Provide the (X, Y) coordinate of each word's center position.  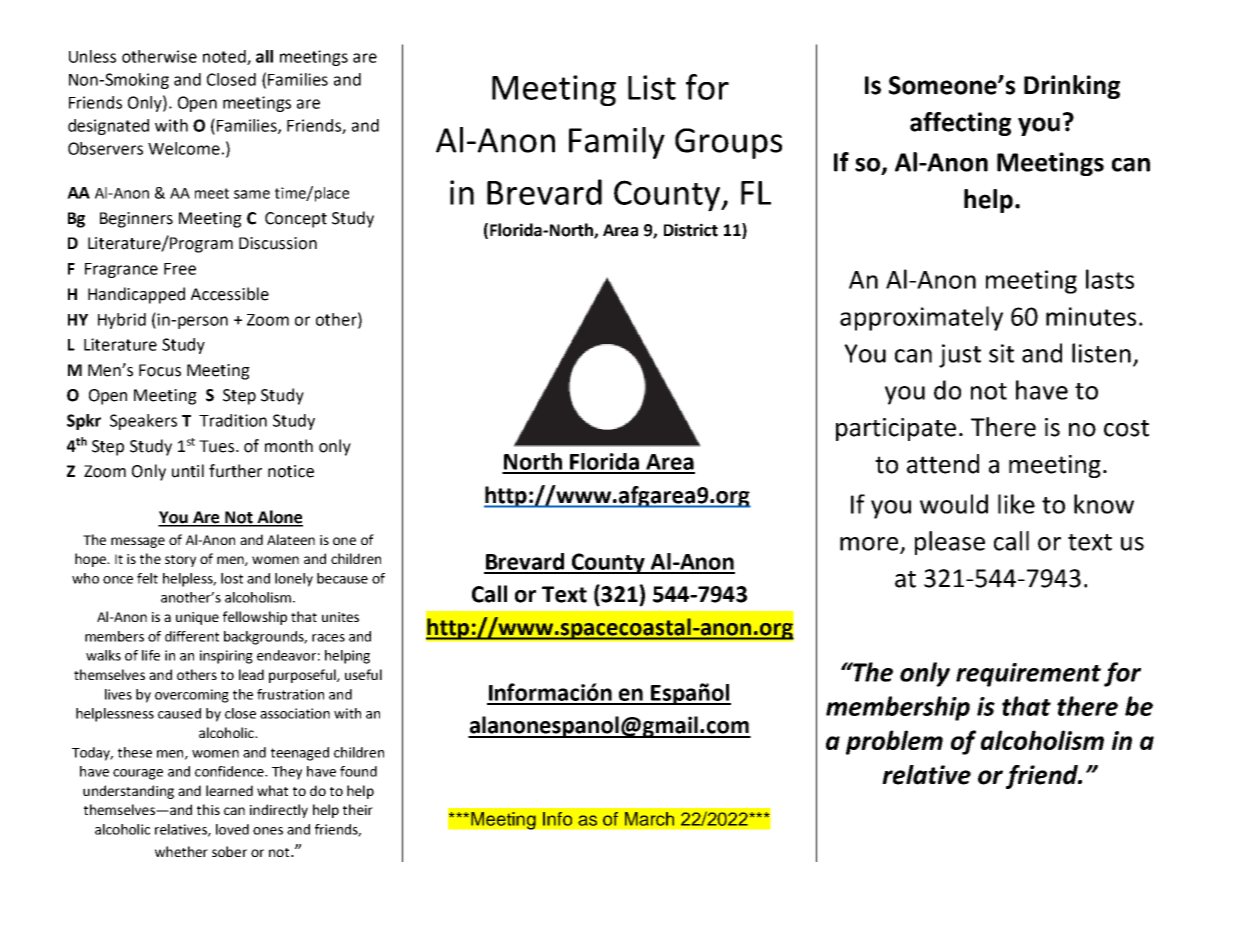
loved (232, 829)
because (342, 578)
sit (1001, 353)
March (649, 819)
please (950, 543)
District (691, 230)
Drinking (1072, 87)
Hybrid (122, 321)
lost (232, 578)
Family (617, 143)
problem (894, 742)
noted (225, 57)
